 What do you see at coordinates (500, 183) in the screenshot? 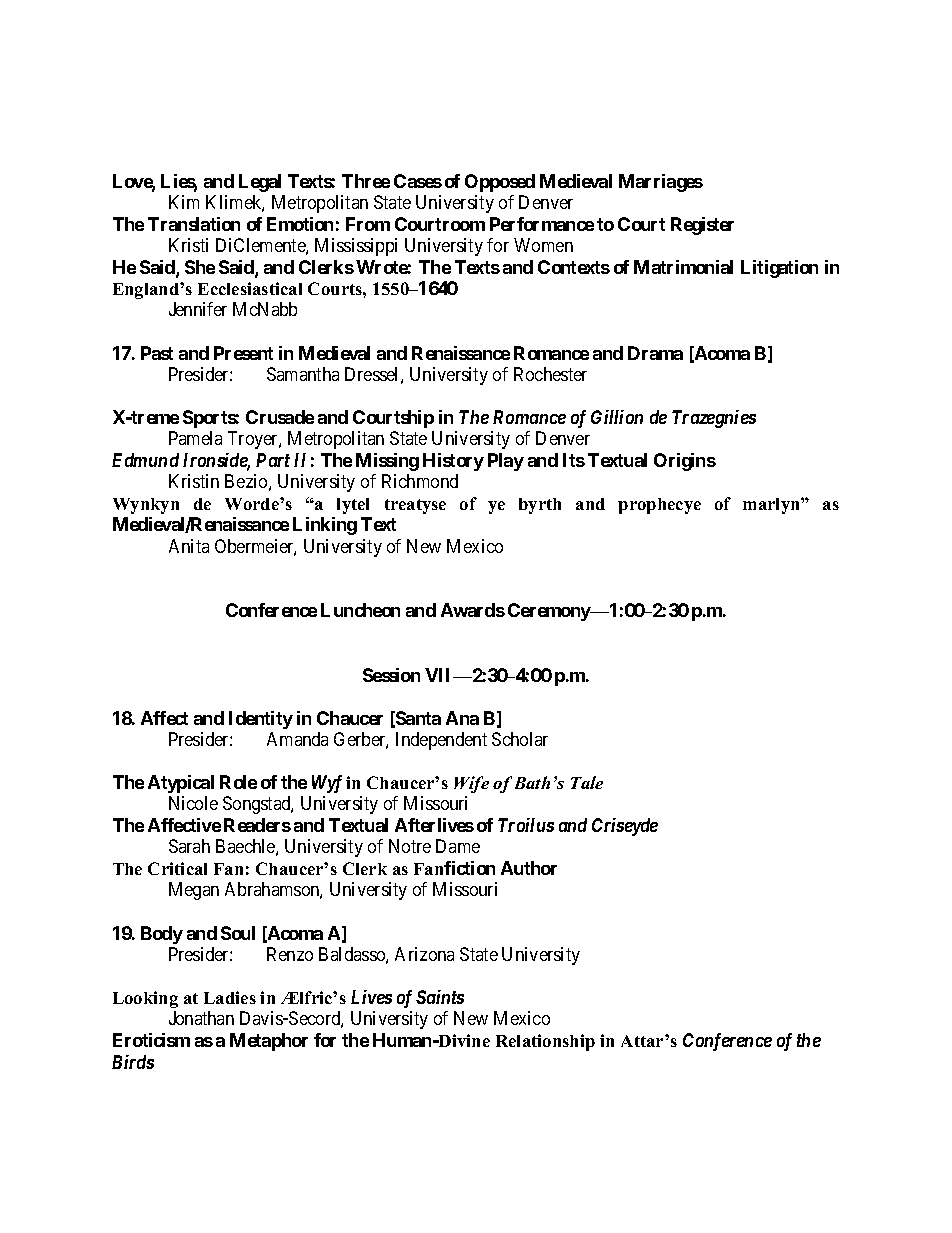
I see `Opposed` at bounding box center [500, 183].
